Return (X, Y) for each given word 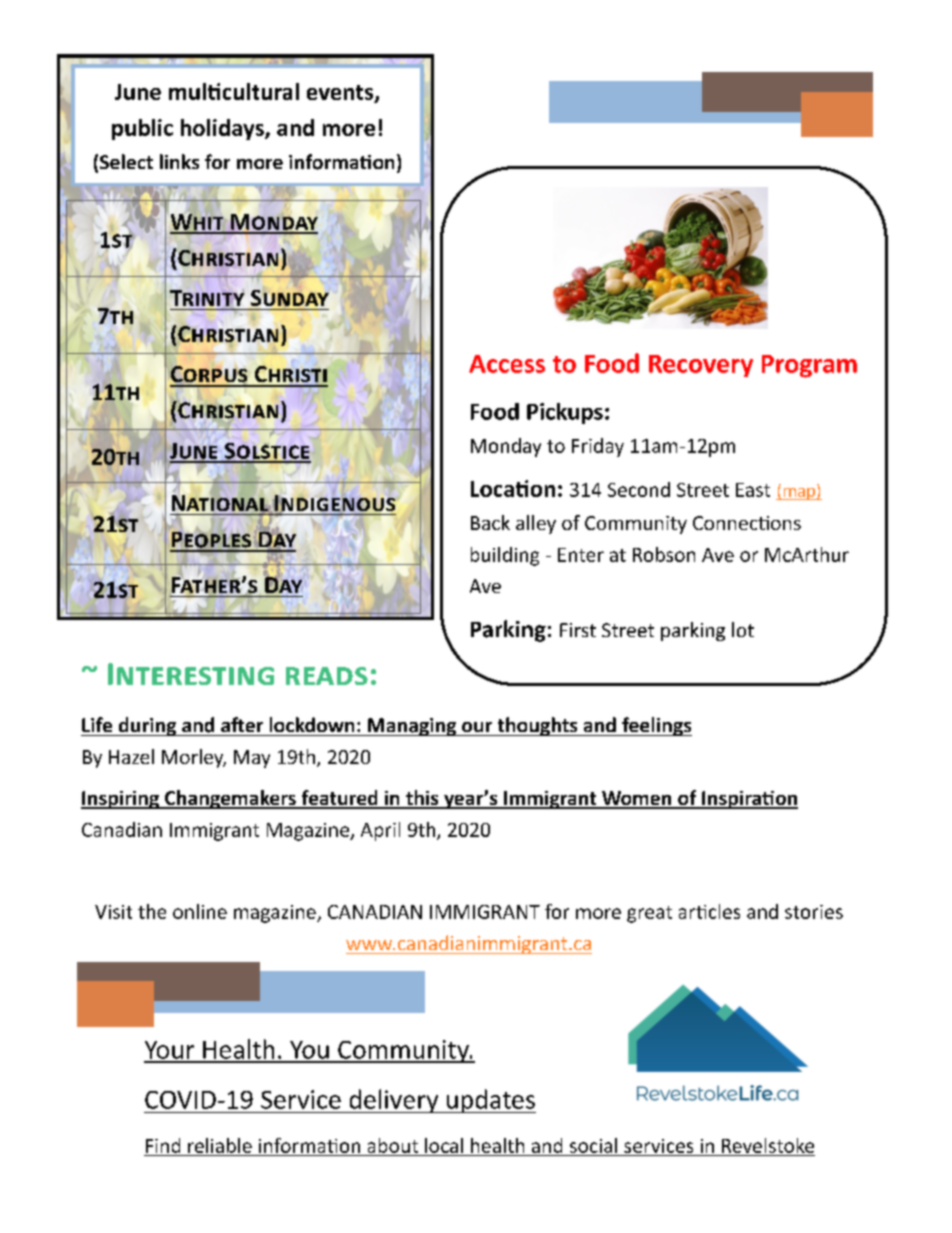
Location (513, 488)
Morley (194, 758)
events (341, 93)
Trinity (207, 298)
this (422, 799)
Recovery (701, 366)
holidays (223, 129)
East (753, 490)
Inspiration (749, 800)
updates (490, 1101)
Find (163, 1145)
